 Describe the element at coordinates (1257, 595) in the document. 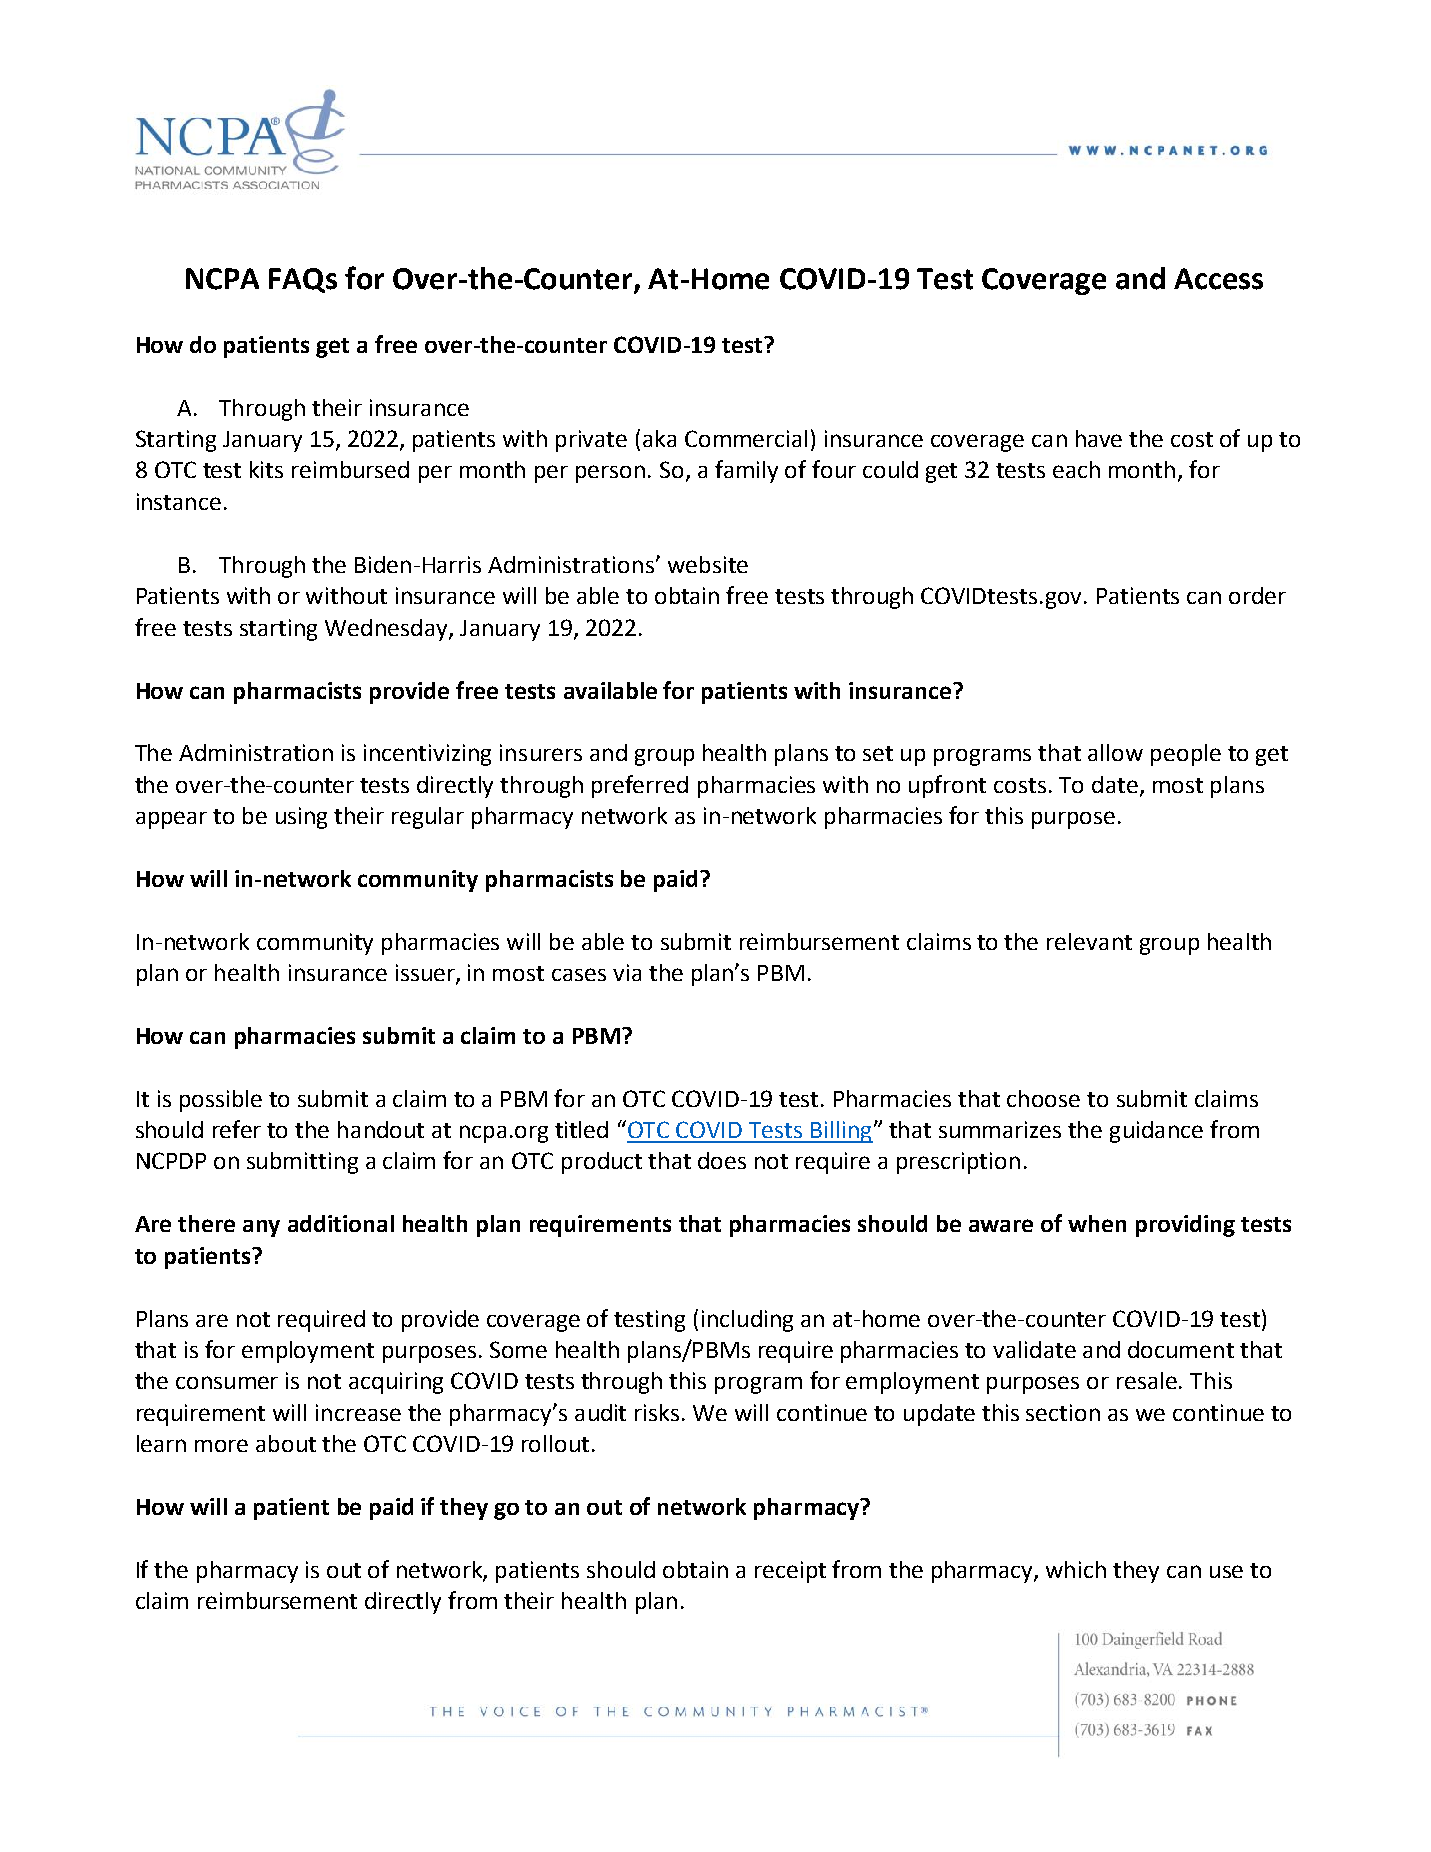

I see `order` at that location.
